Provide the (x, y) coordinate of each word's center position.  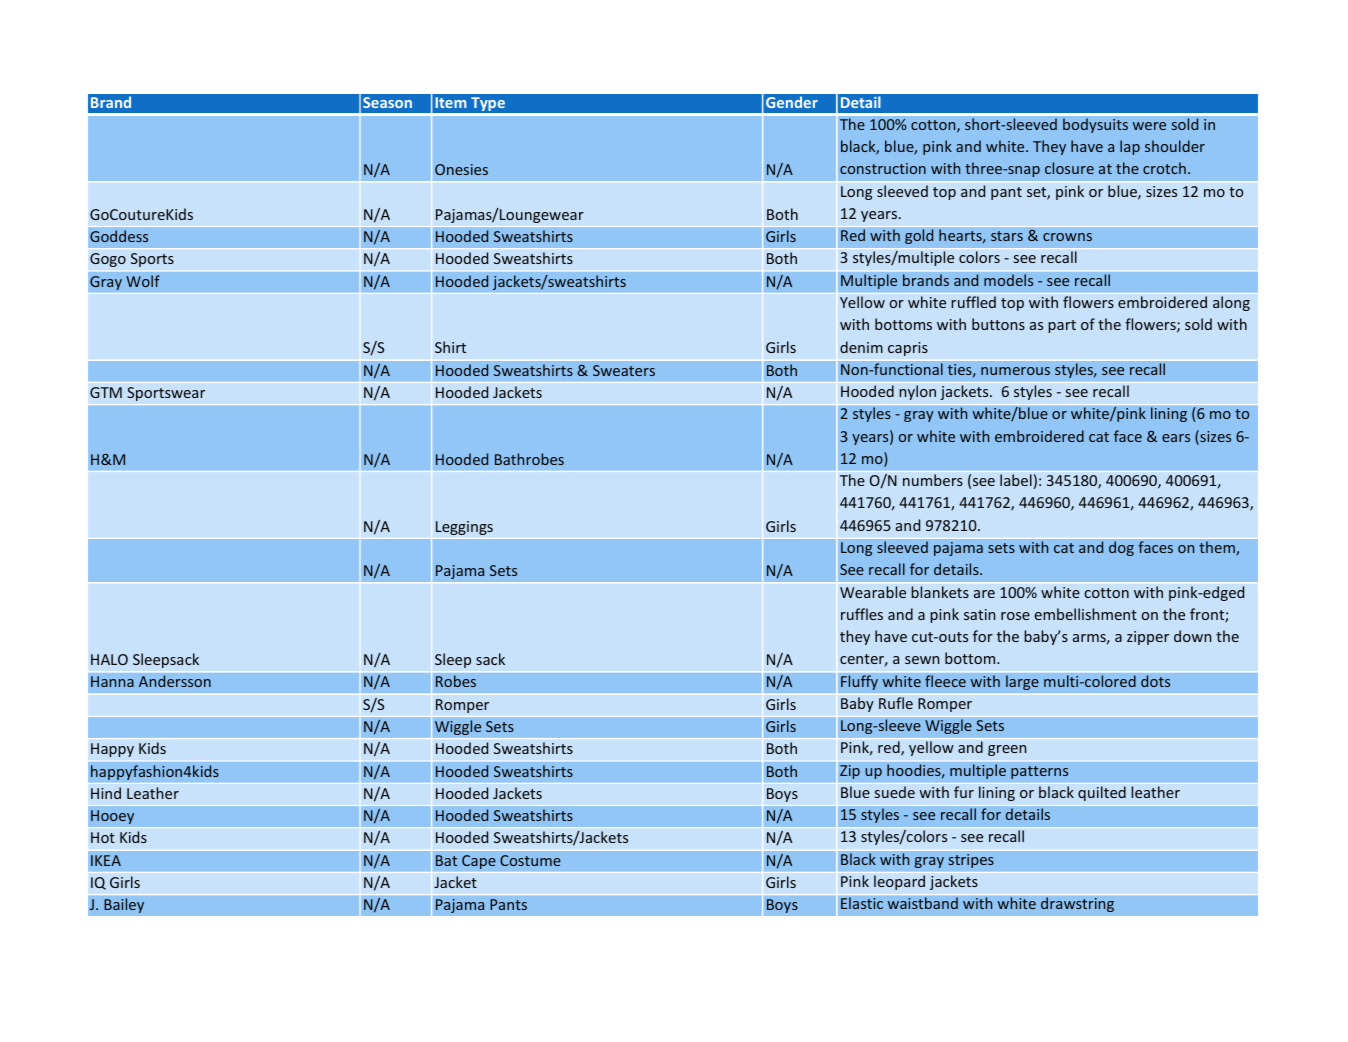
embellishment (1086, 614)
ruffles (862, 614)
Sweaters (624, 370)
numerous (1015, 371)
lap (1130, 147)
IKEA (106, 860)
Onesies (461, 169)
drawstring (1077, 904)
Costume (530, 860)
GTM (106, 392)
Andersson (175, 681)
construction (883, 168)
